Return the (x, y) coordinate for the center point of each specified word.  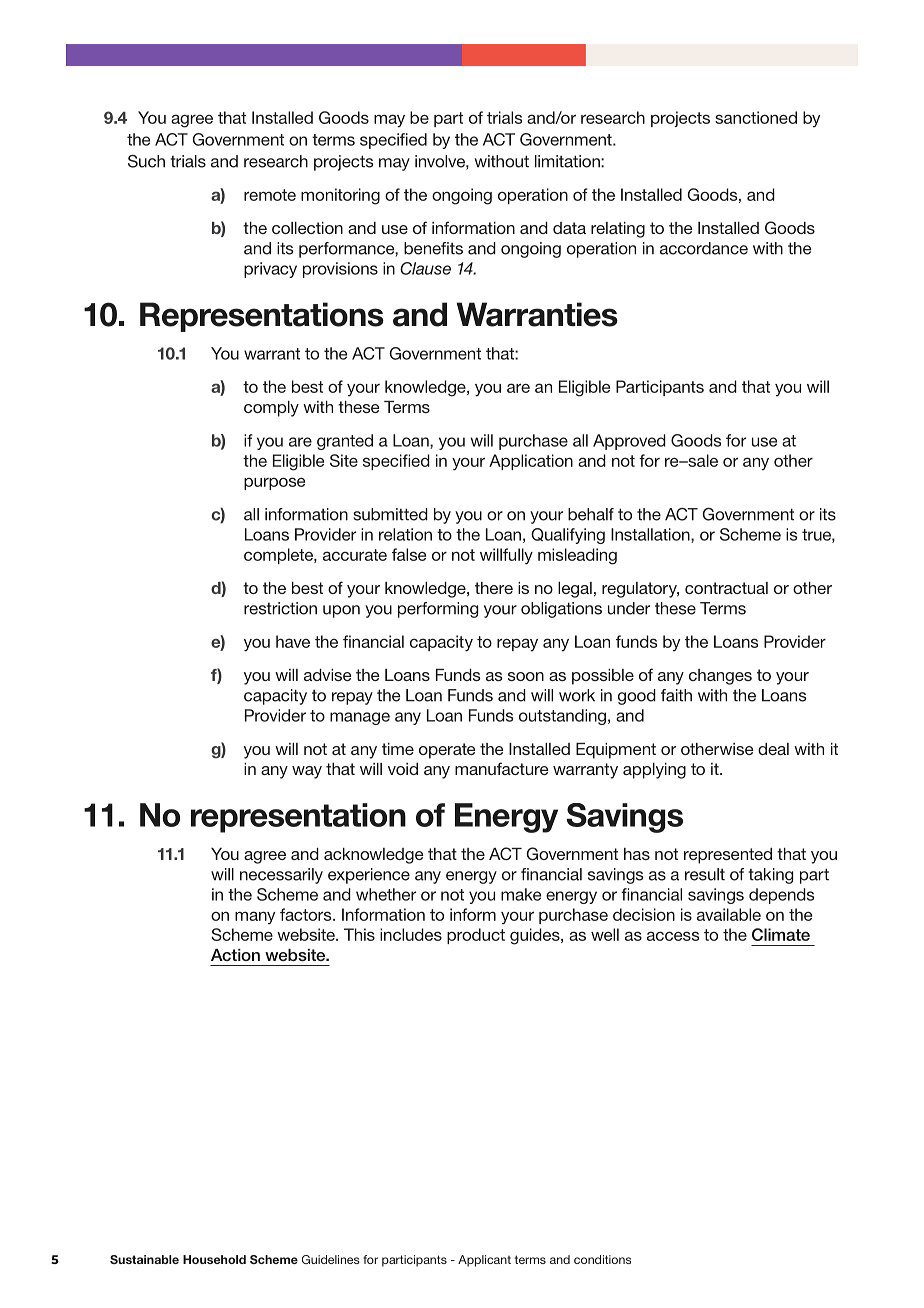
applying (654, 771)
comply (271, 409)
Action (235, 955)
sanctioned (756, 117)
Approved (629, 442)
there (494, 588)
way (307, 772)
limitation (568, 161)
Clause (425, 268)
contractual (726, 588)
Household (214, 1259)
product (476, 936)
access (673, 936)
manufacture (501, 768)
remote (270, 195)
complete (279, 556)
